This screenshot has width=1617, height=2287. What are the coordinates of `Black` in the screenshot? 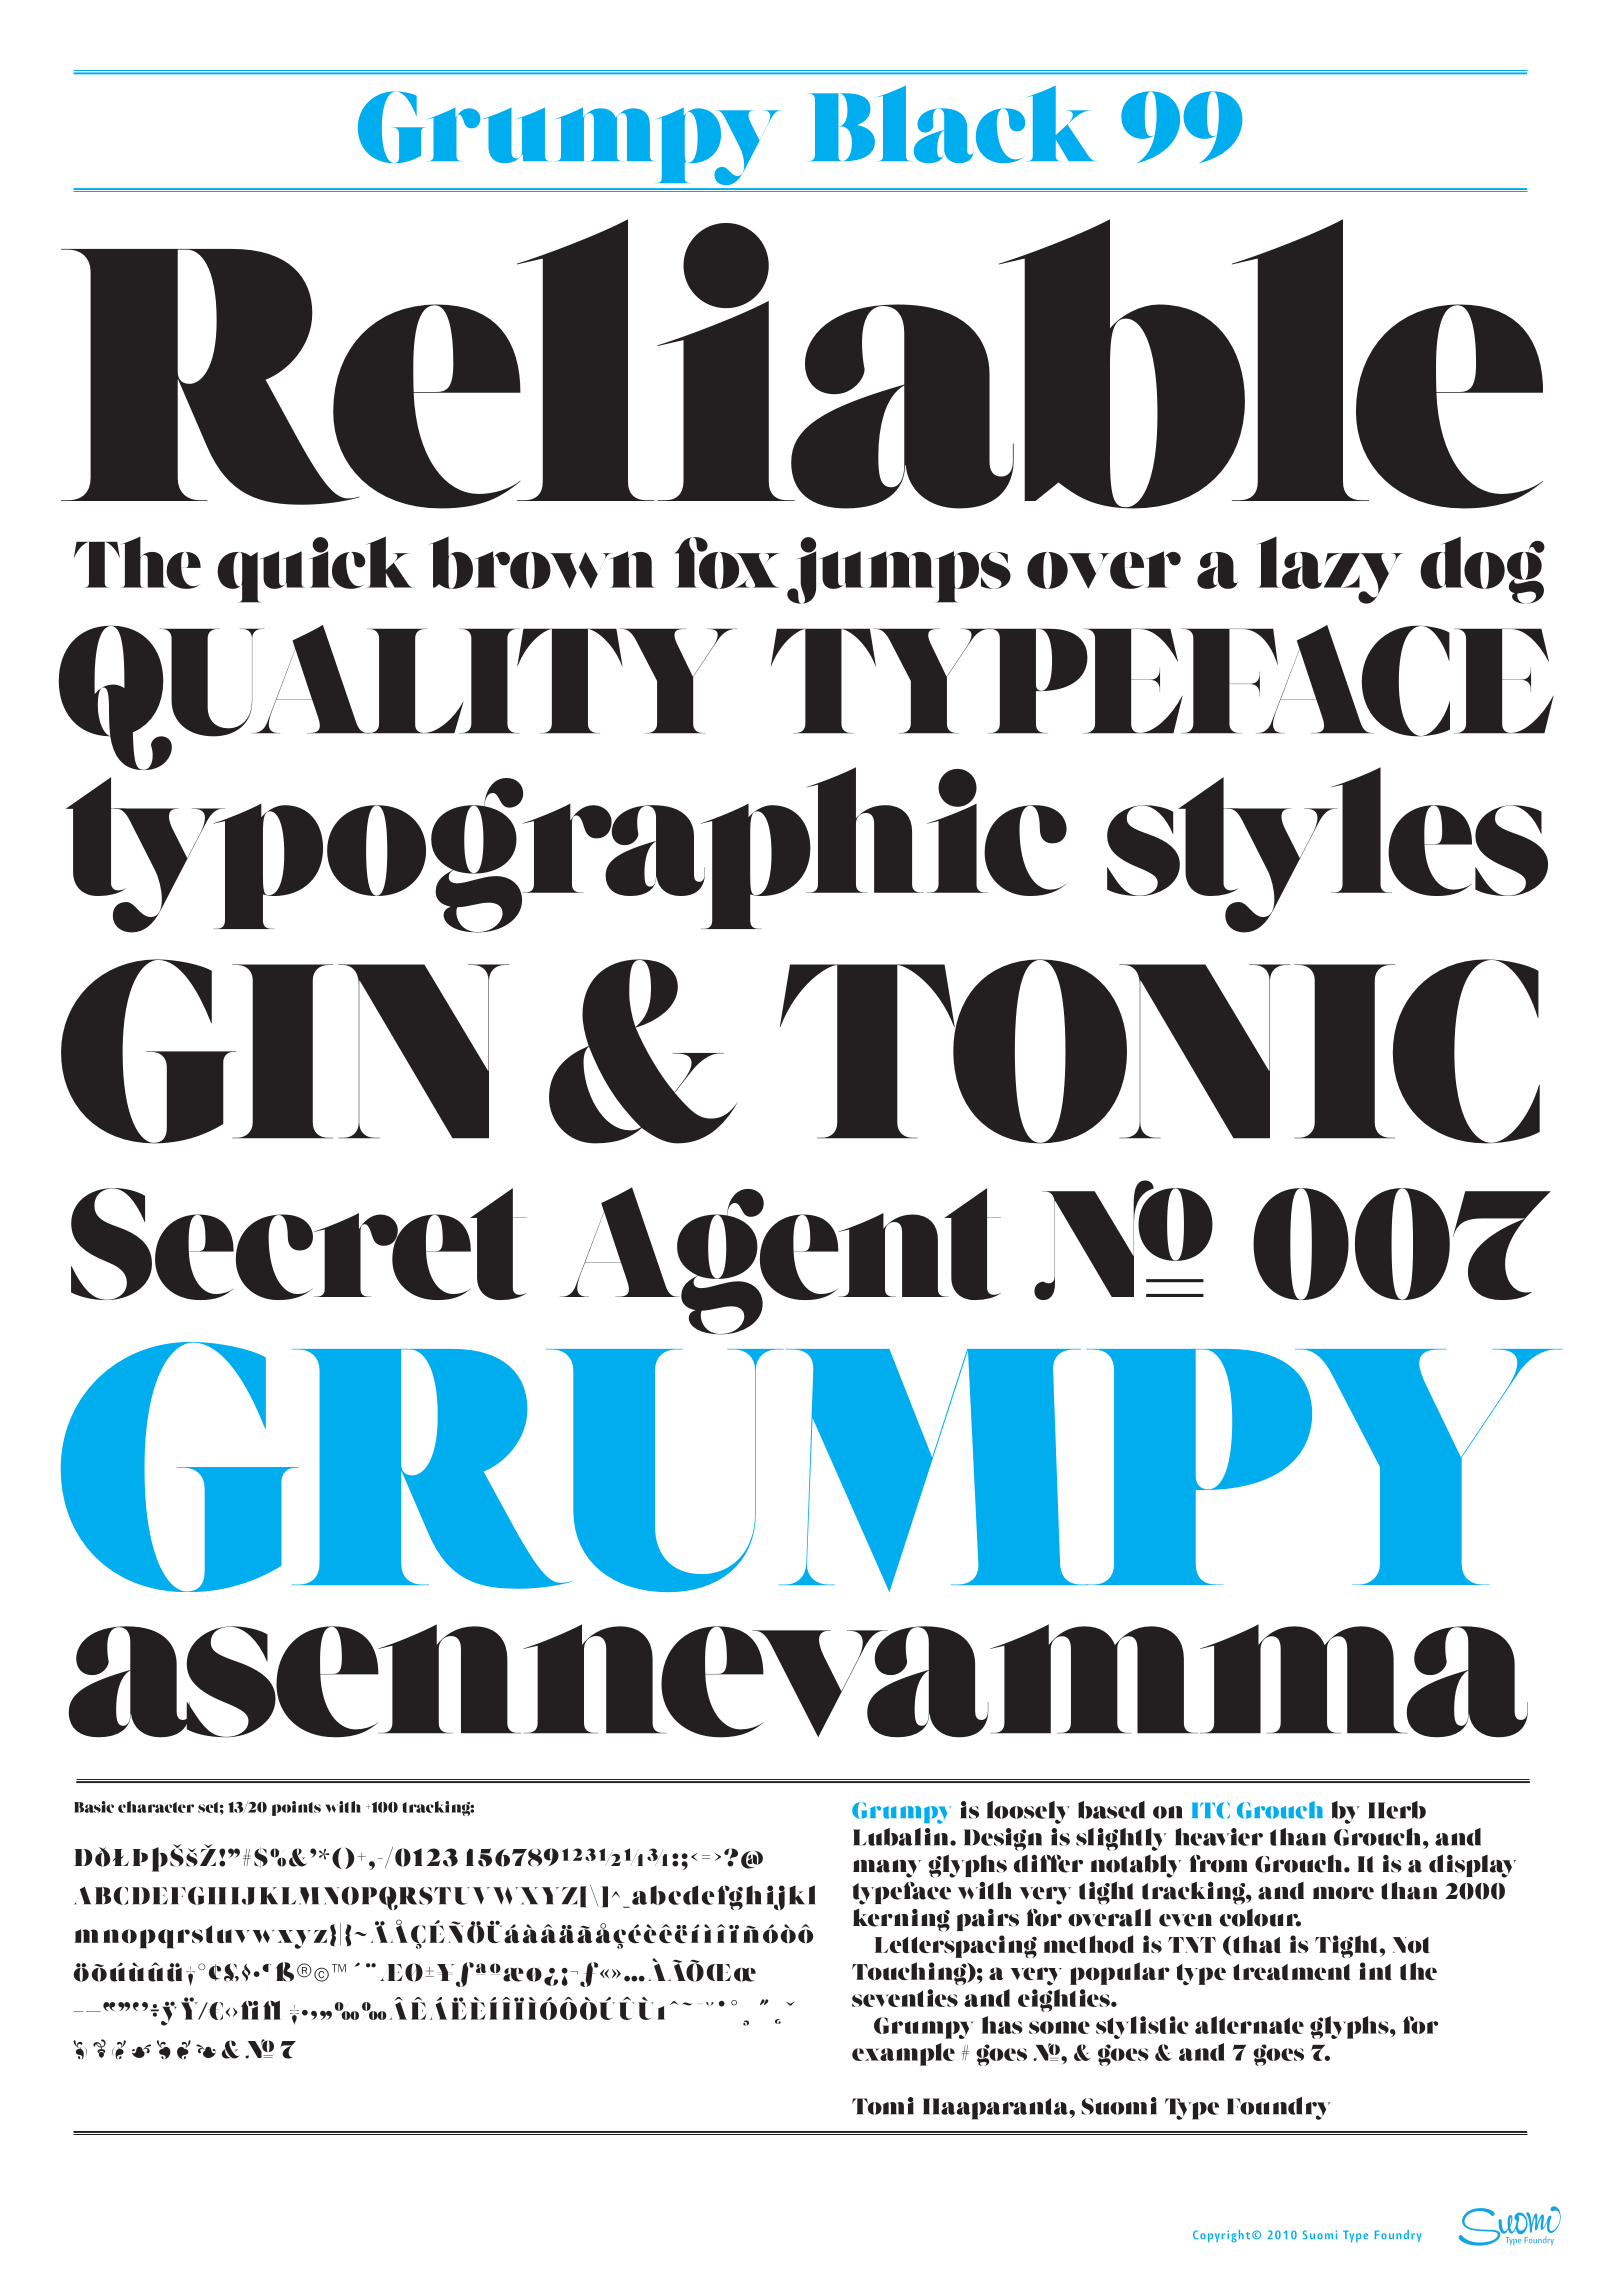 It's located at (952, 124).
